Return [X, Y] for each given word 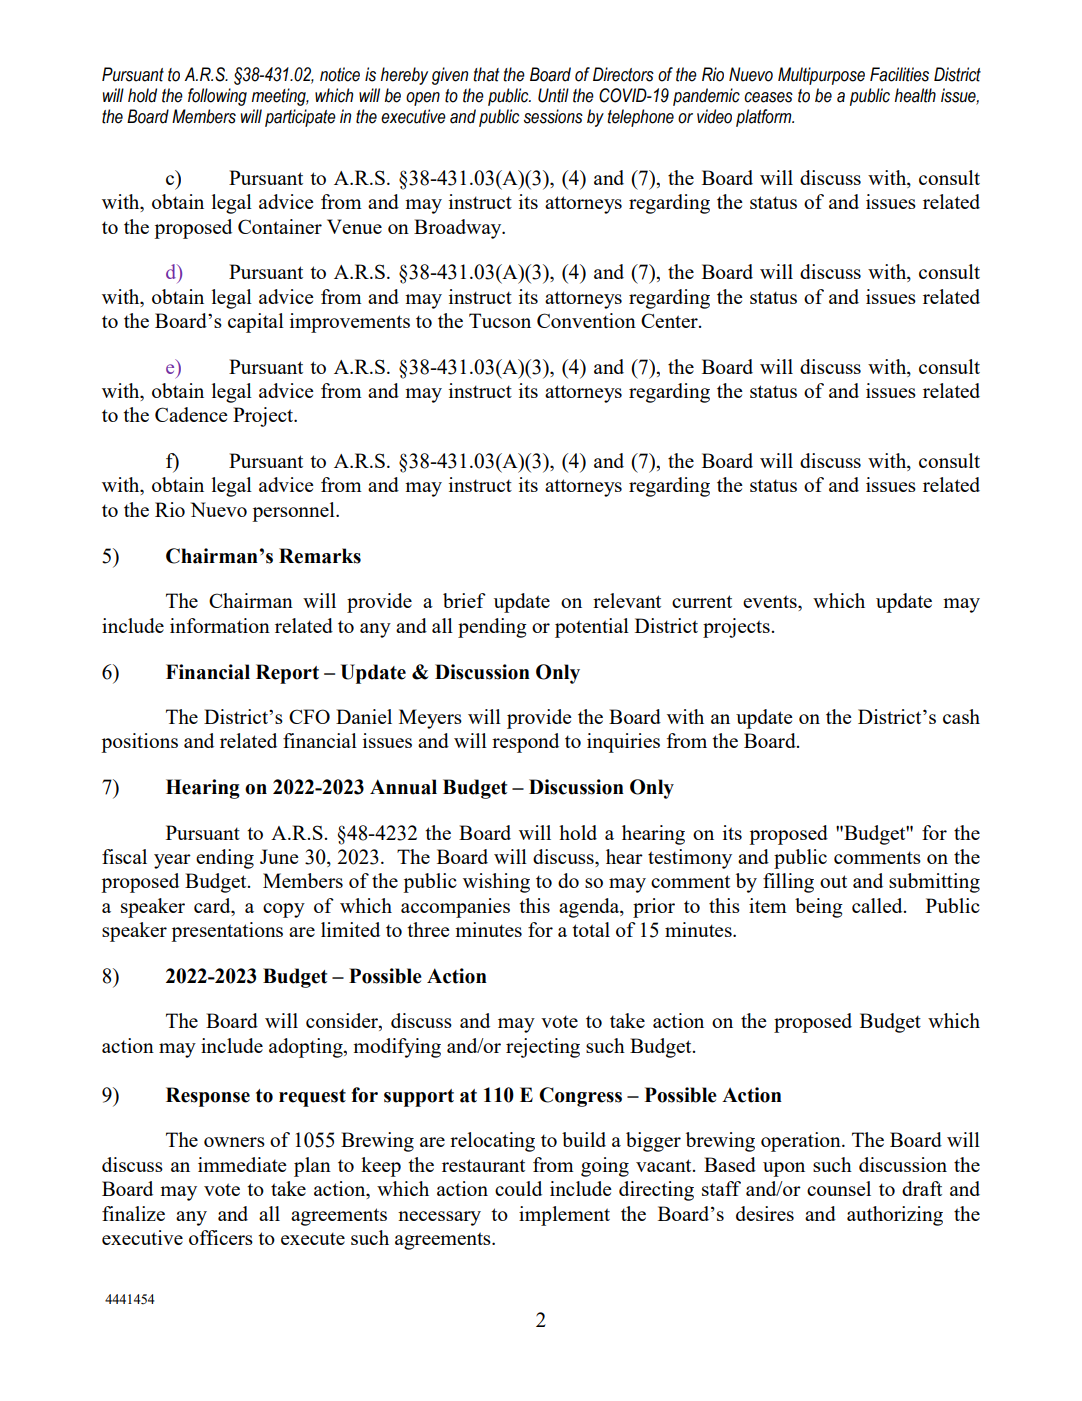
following [217, 97]
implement [564, 1216]
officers [221, 1237]
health [915, 95]
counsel [839, 1188]
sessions [553, 116]
